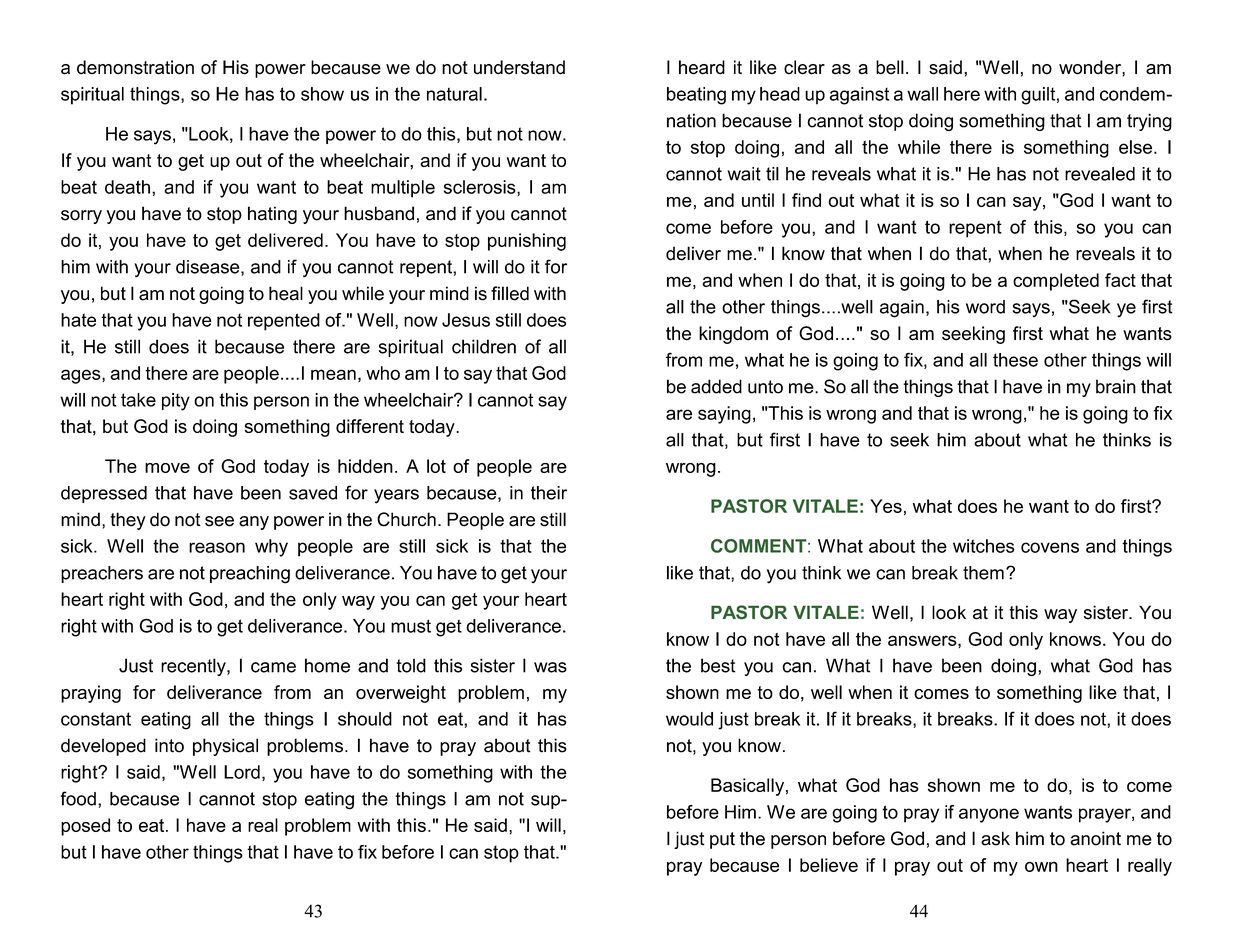 This image has width=1233, height=952. What do you see at coordinates (886, 506) in the image?
I see `Yes` at bounding box center [886, 506].
